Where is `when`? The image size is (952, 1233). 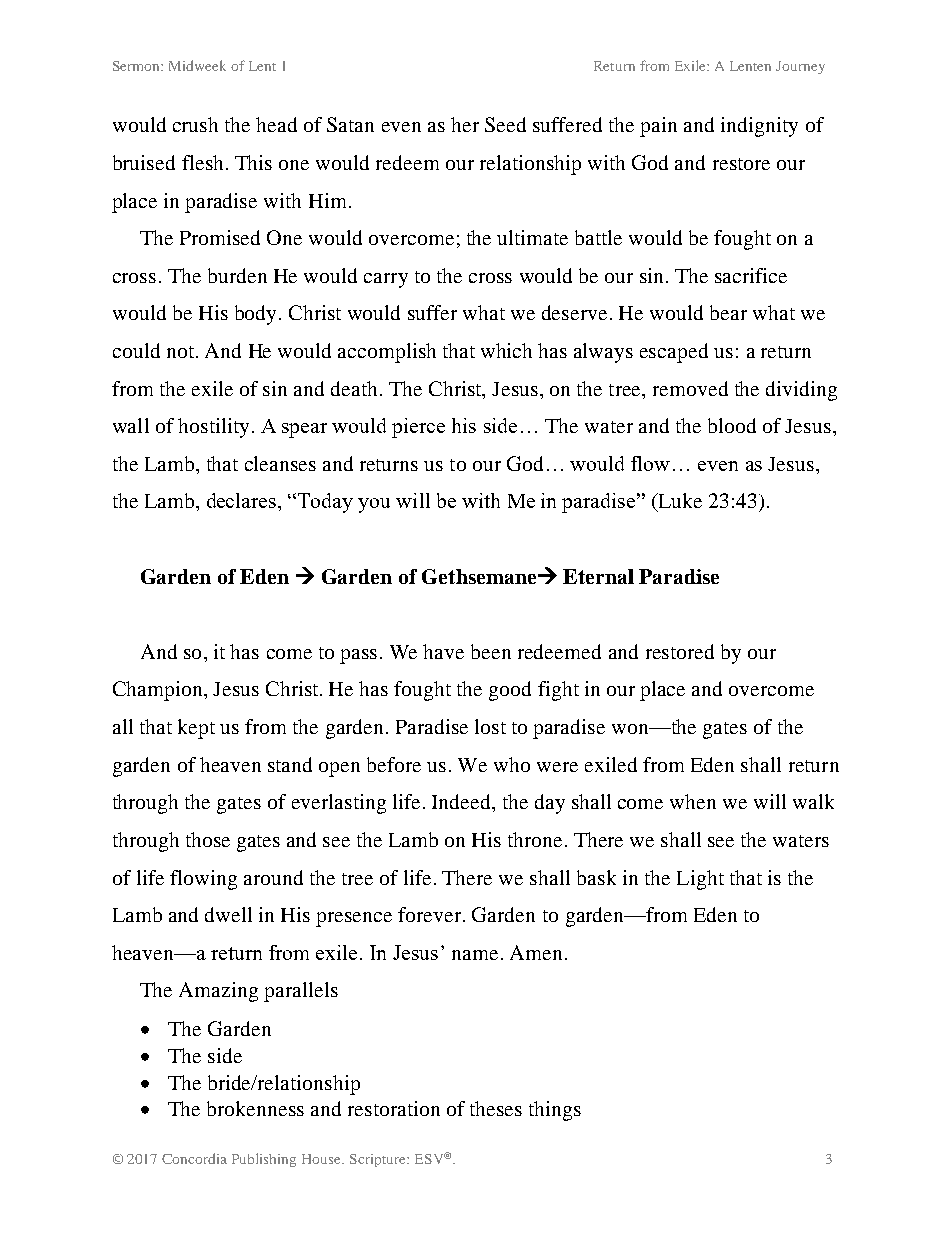
when is located at coordinates (693, 801).
